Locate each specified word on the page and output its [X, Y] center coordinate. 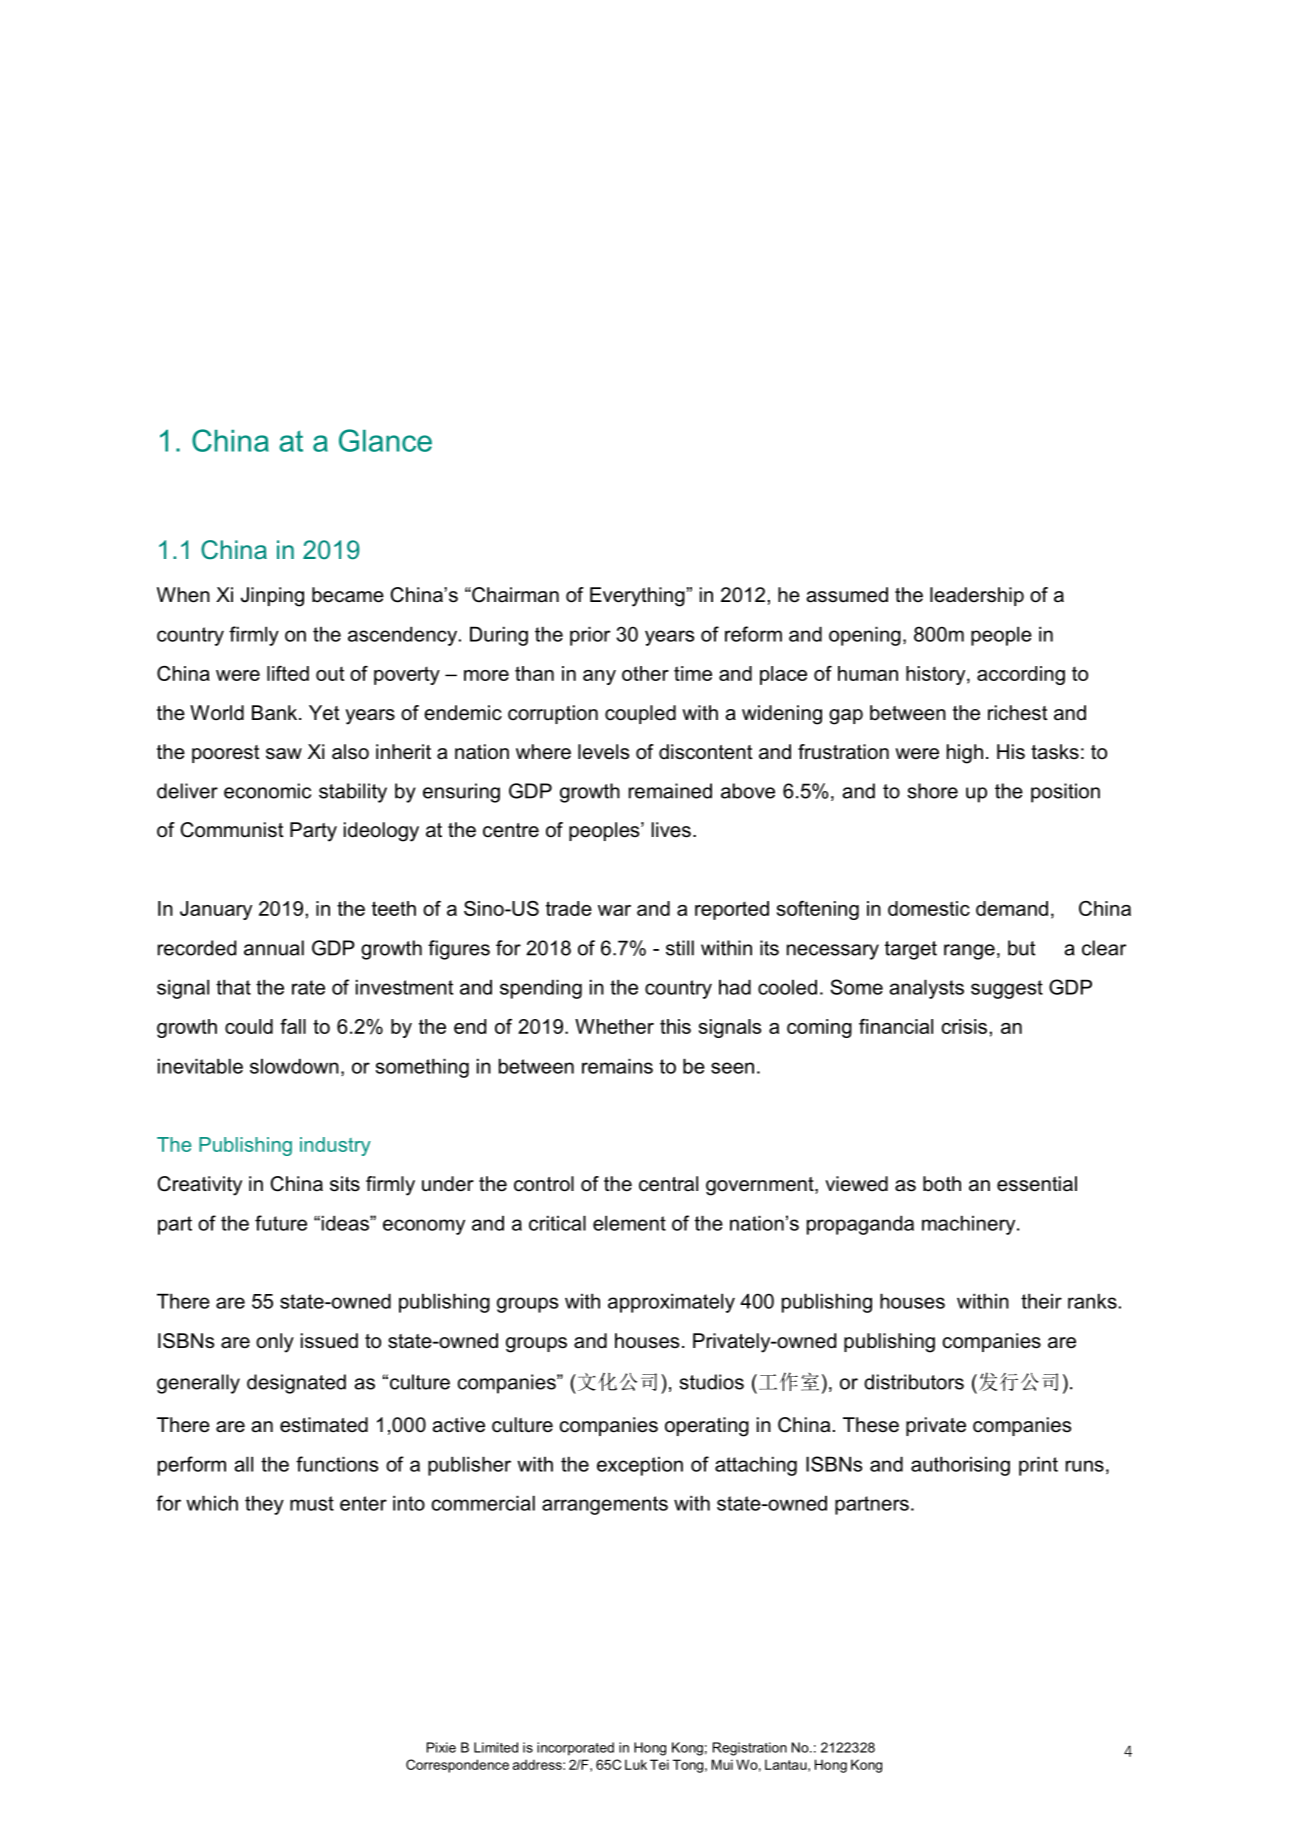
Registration [750, 1749]
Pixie [441, 1747]
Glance [385, 440]
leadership [977, 596]
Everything [637, 597]
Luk [636, 1764]
